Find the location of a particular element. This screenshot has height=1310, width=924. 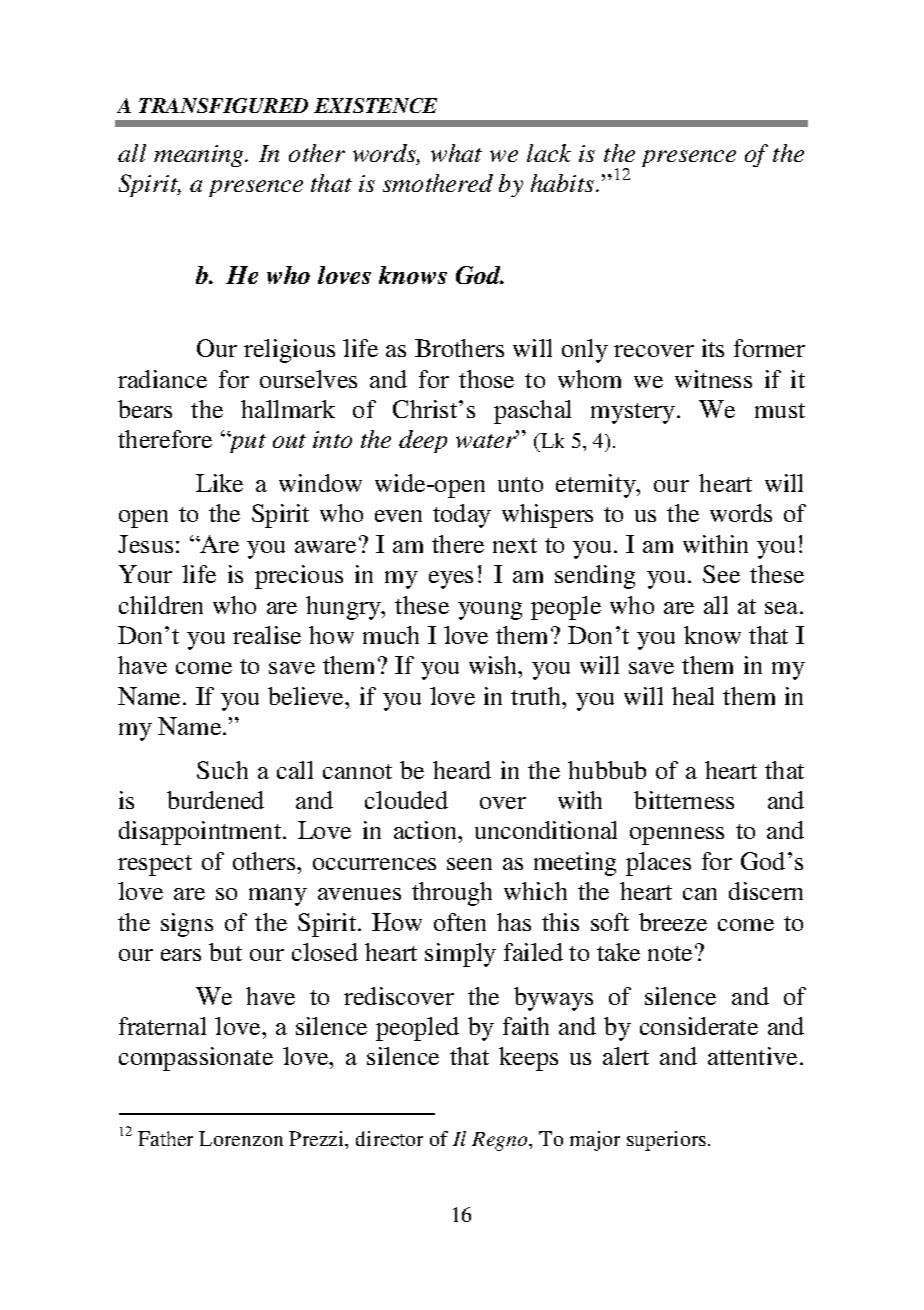

witness is located at coordinates (713, 379).
